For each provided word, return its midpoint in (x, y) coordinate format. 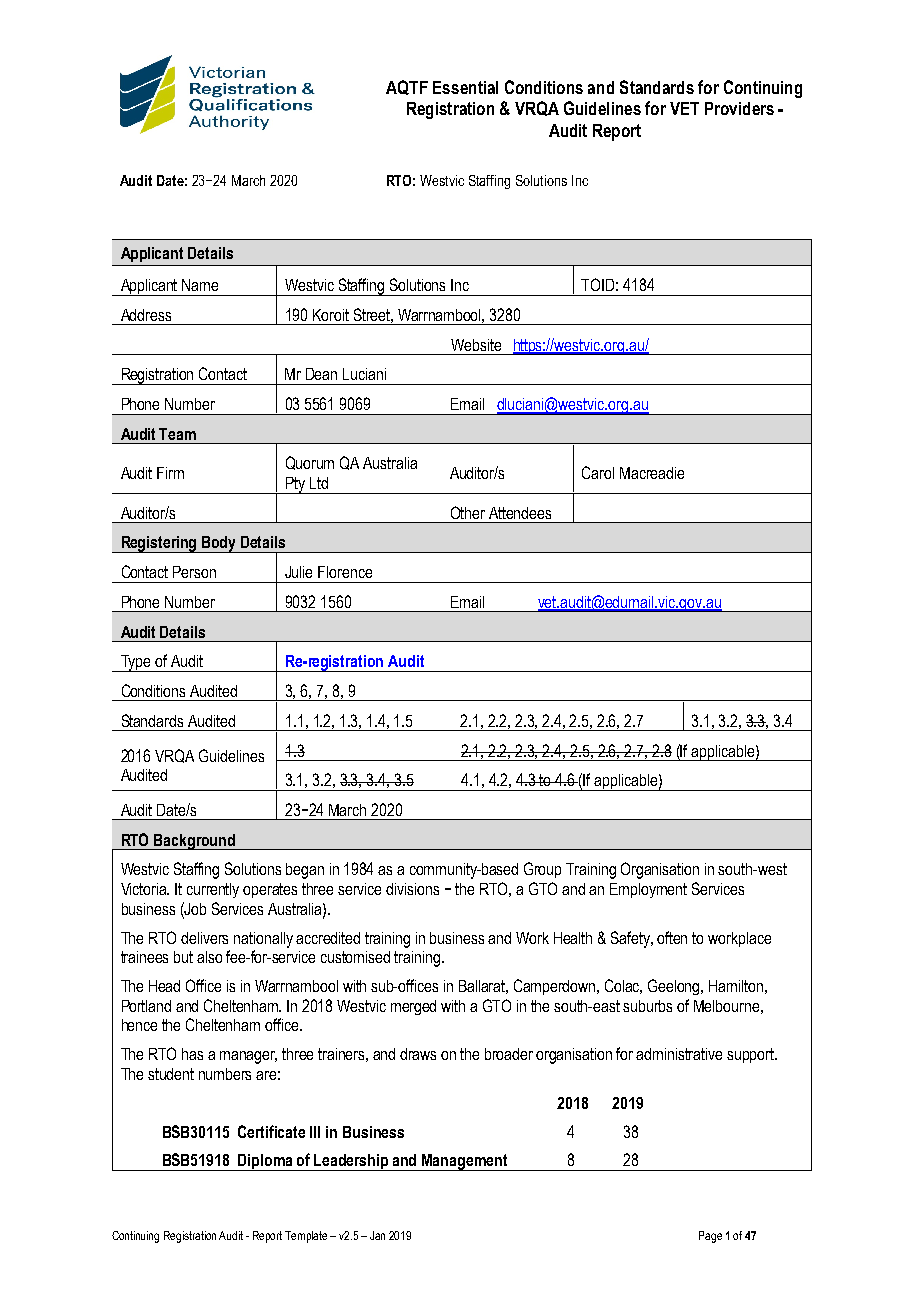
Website (476, 345)
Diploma (266, 1162)
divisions (412, 889)
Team (177, 434)
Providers (739, 108)
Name (200, 285)
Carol (598, 472)
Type (136, 663)
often (672, 937)
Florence (345, 572)
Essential (465, 87)
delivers (204, 938)
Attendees (520, 513)
